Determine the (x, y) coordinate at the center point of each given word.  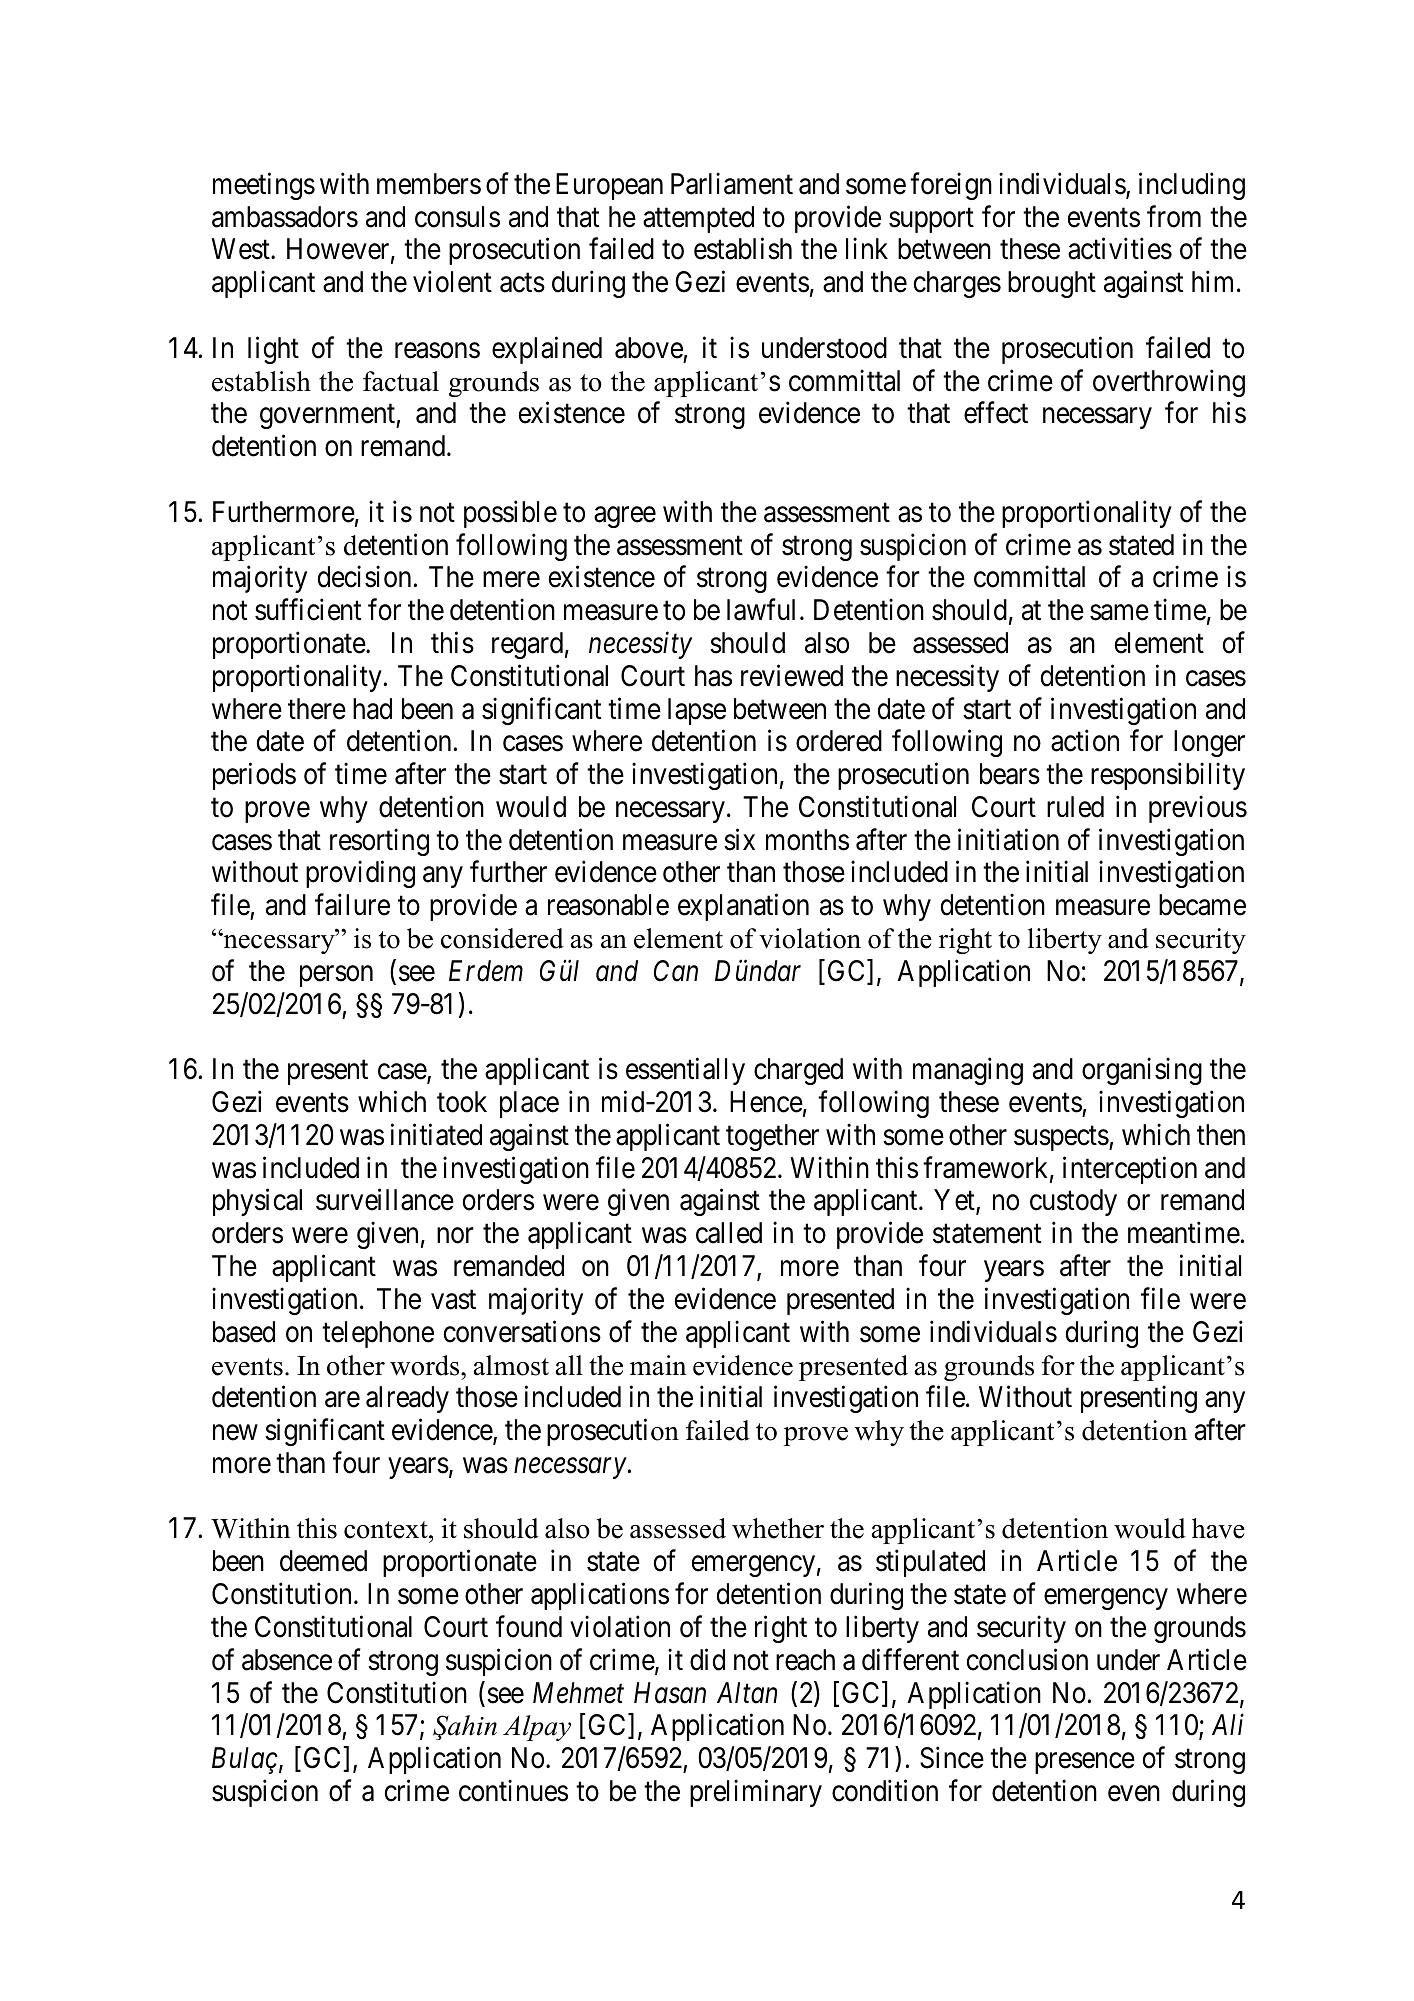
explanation (743, 907)
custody (1073, 1202)
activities (1120, 249)
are (342, 1400)
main (658, 1365)
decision (364, 577)
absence (287, 1660)
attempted (698, 219)
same (1119, 613)
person (336, 976)
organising (1142, 1071)
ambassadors (285, 217)
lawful (761, 610)
